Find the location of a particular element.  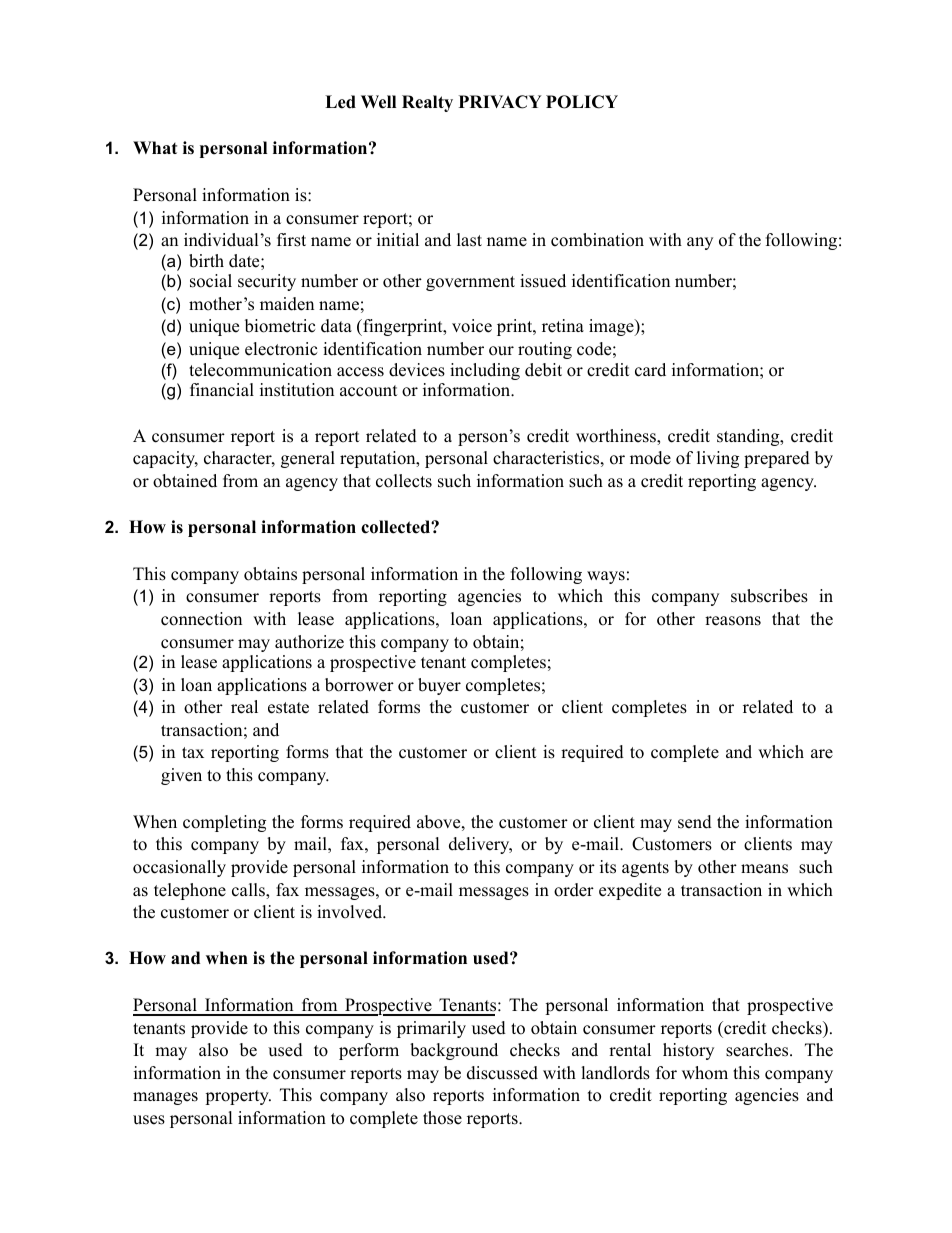

collects is located at coordinates (404, 481).
